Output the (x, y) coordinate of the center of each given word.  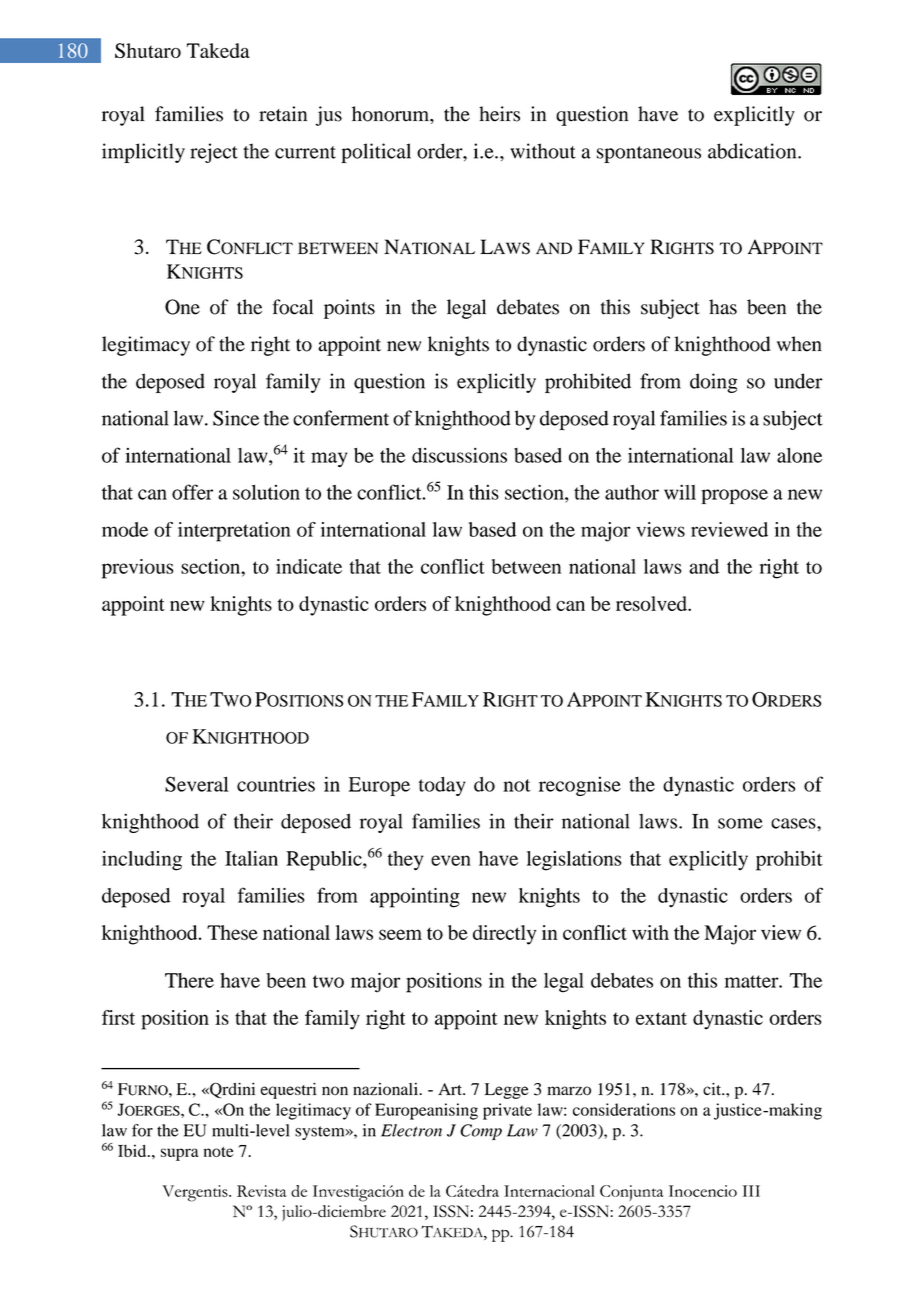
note (219, 1152)
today (442, 786)
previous (137, 569)
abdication (753, 151)
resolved (652, 603)
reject (214, 153)
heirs (499, 114)
